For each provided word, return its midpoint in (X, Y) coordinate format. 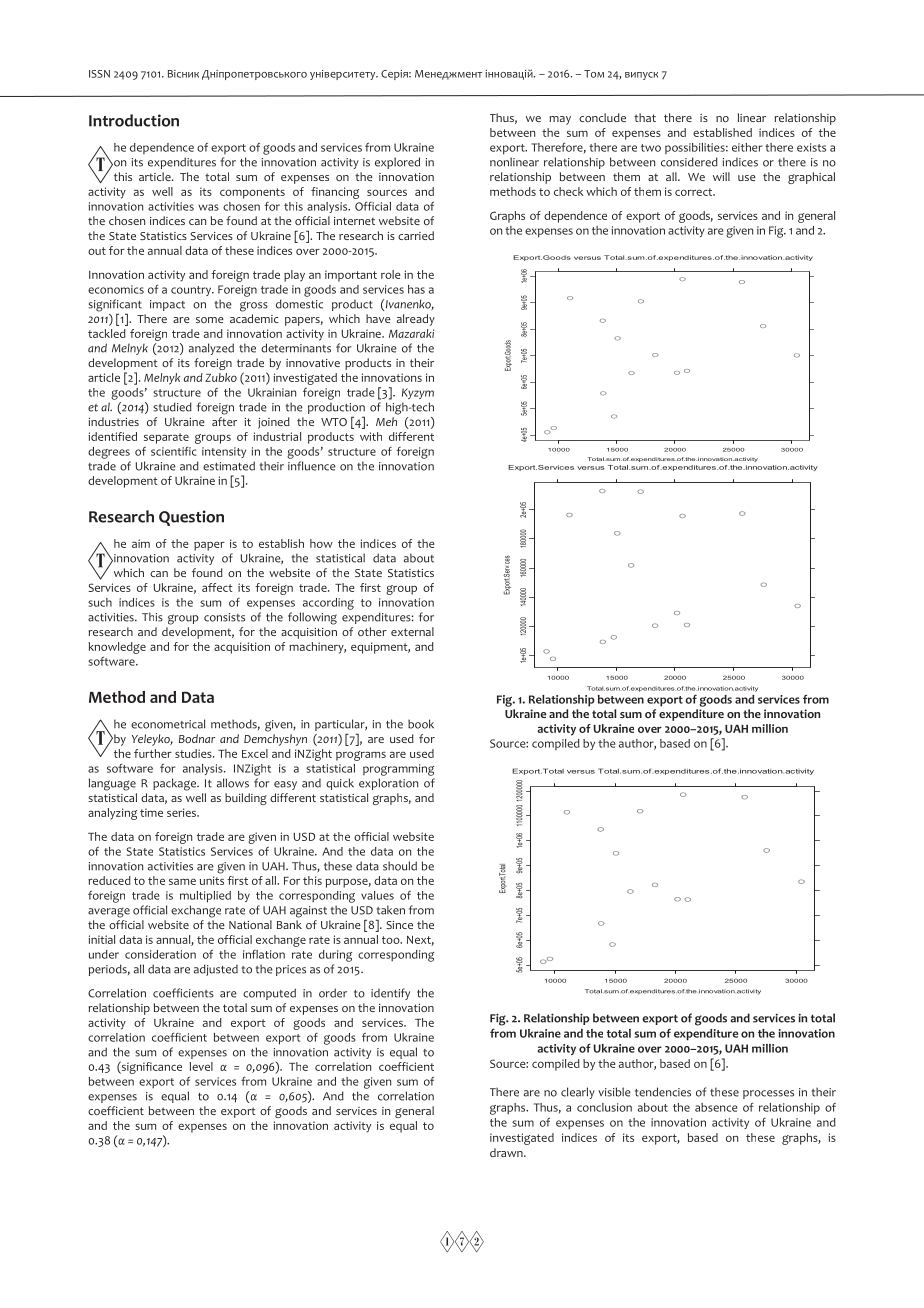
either (747, 147)
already (416, 320)
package (175, 784)
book (421, 724)
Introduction (134, 120)
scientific (173, 451)
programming (398, 770)
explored (397, 163)
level (201, 1066)
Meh (386, 421)
